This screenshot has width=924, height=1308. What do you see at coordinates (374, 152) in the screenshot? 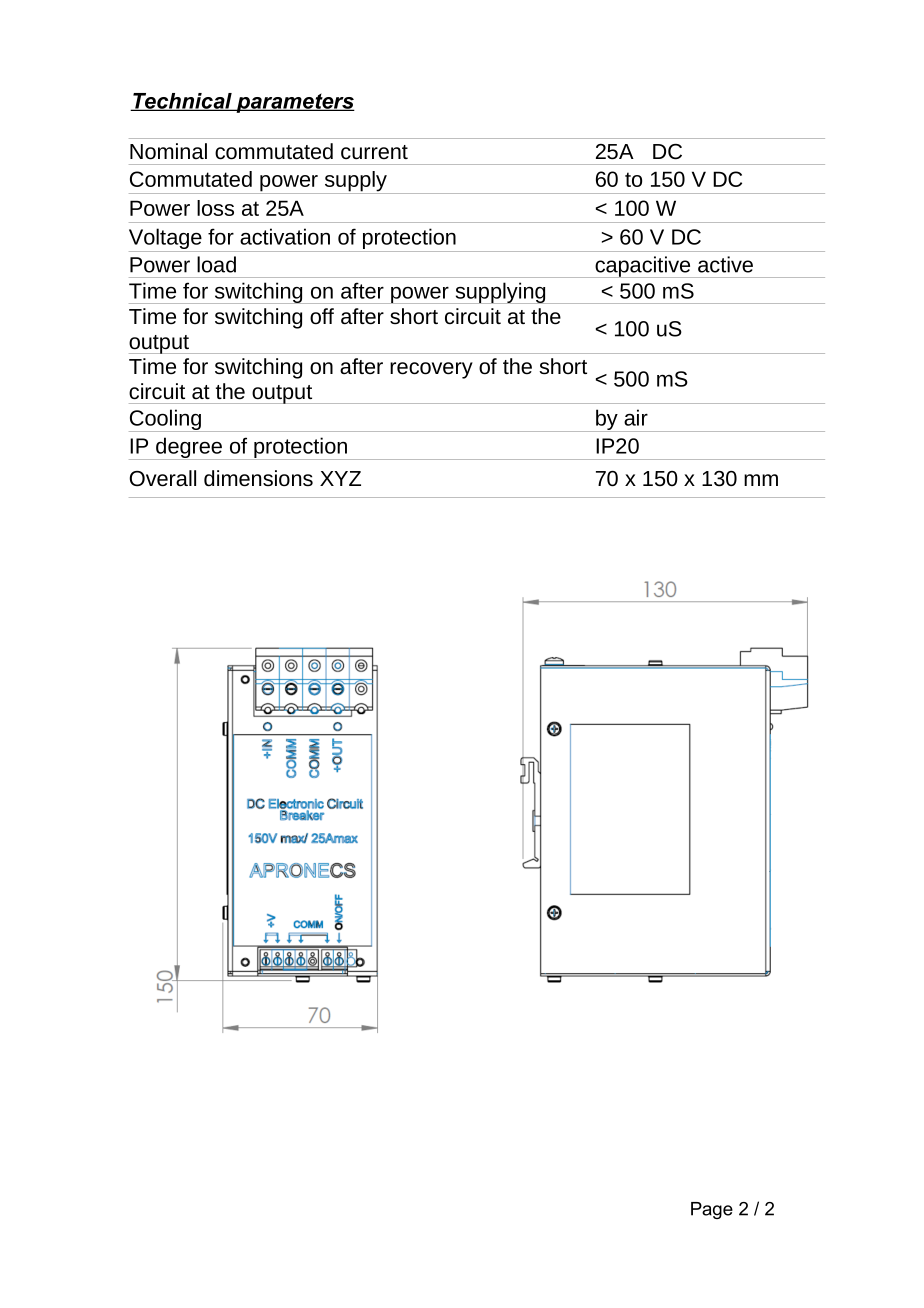
I see `current` at bounding box center [374, 152].
